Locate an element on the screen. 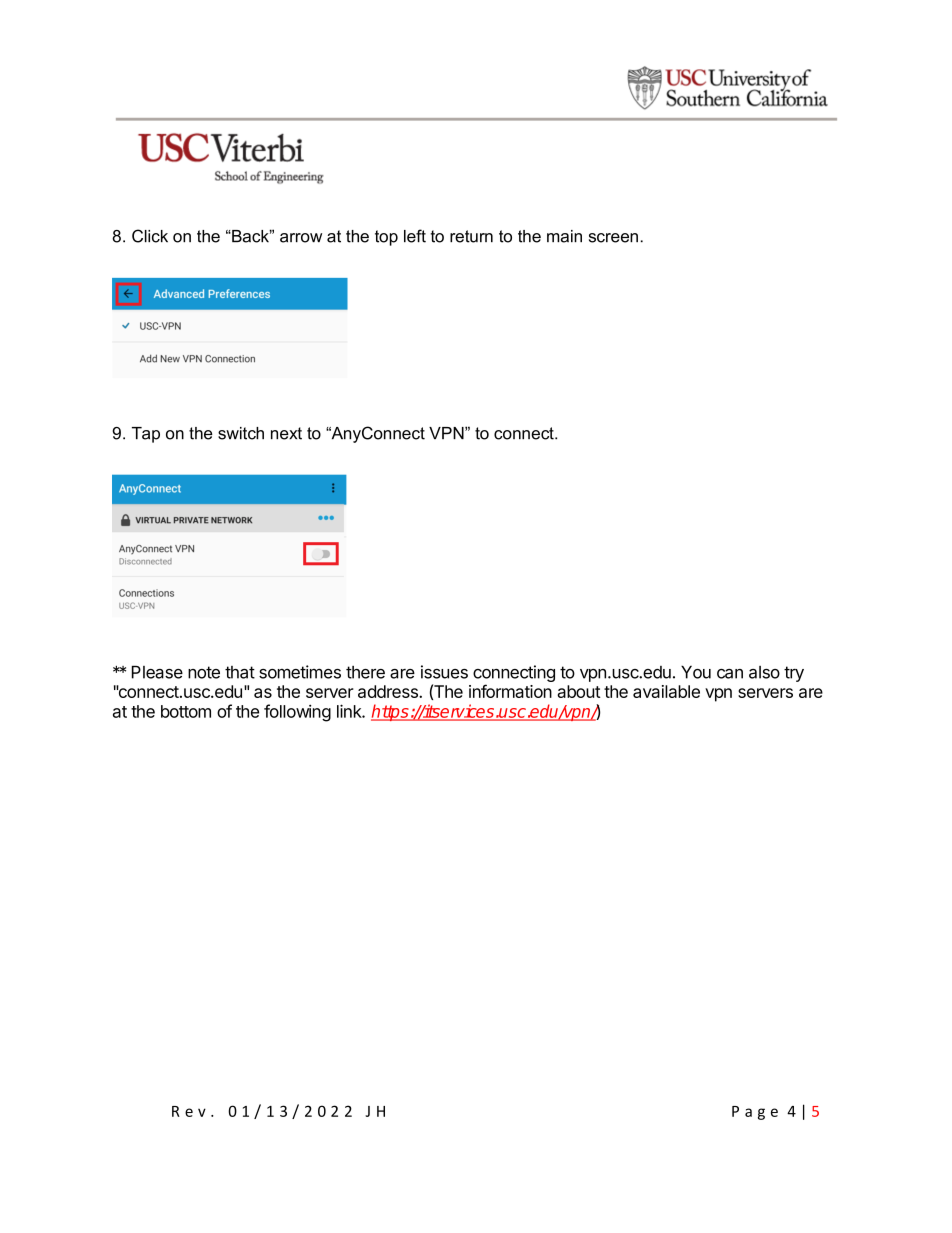 Image resolution: width=952 pixels, height=1233 pixels. next is located at coordinates (286, 433).
